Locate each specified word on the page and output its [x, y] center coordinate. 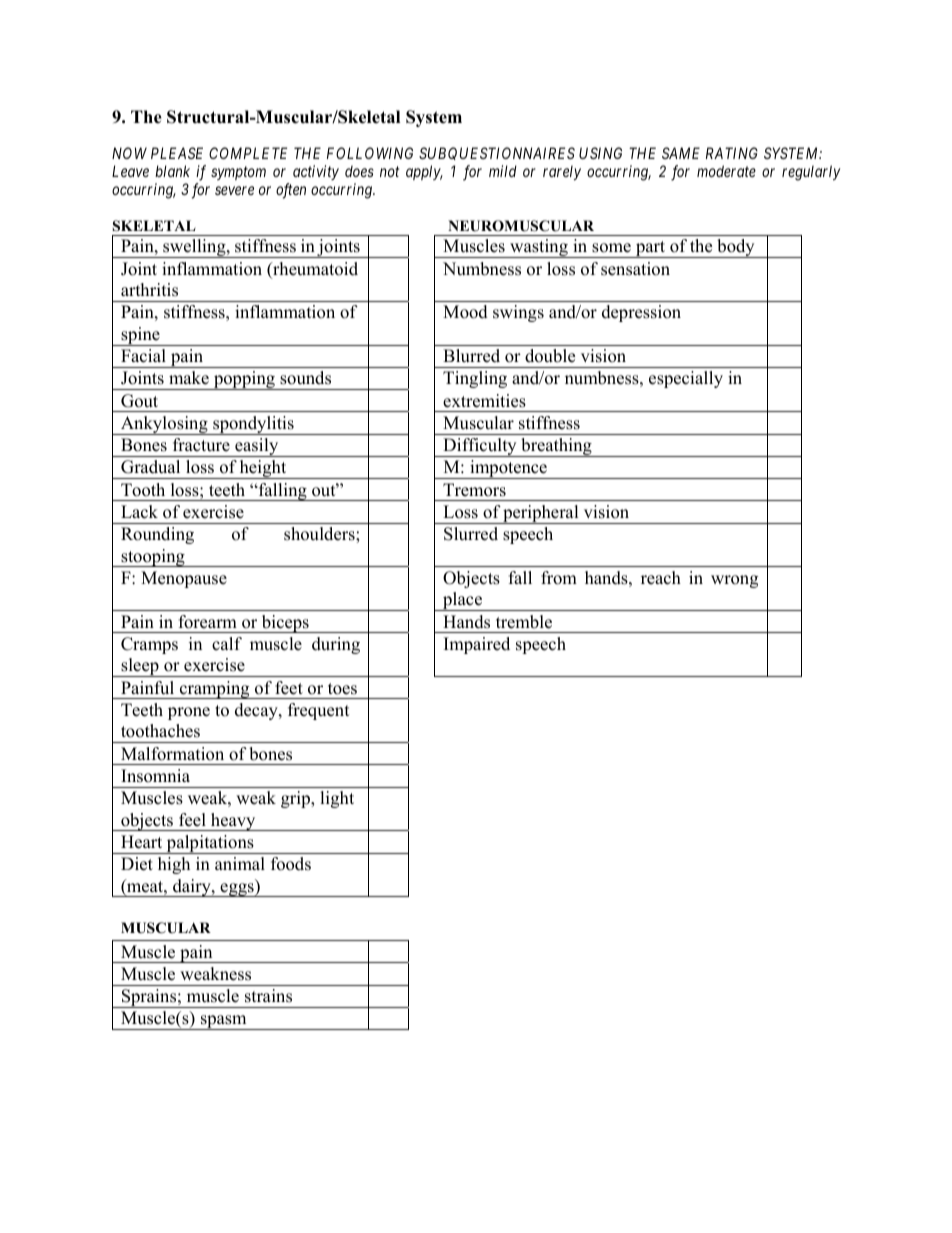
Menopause [184, 579]
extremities [484, 401]
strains [268, 996]
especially [686, 379]
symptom [238, 173]
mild [503, 171]
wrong [734, 581]
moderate [726, 171]
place [462, 601]
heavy [233, 822]
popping [244, 380]
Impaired [477, 645]
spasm [224, 1022]
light [337, 799]
